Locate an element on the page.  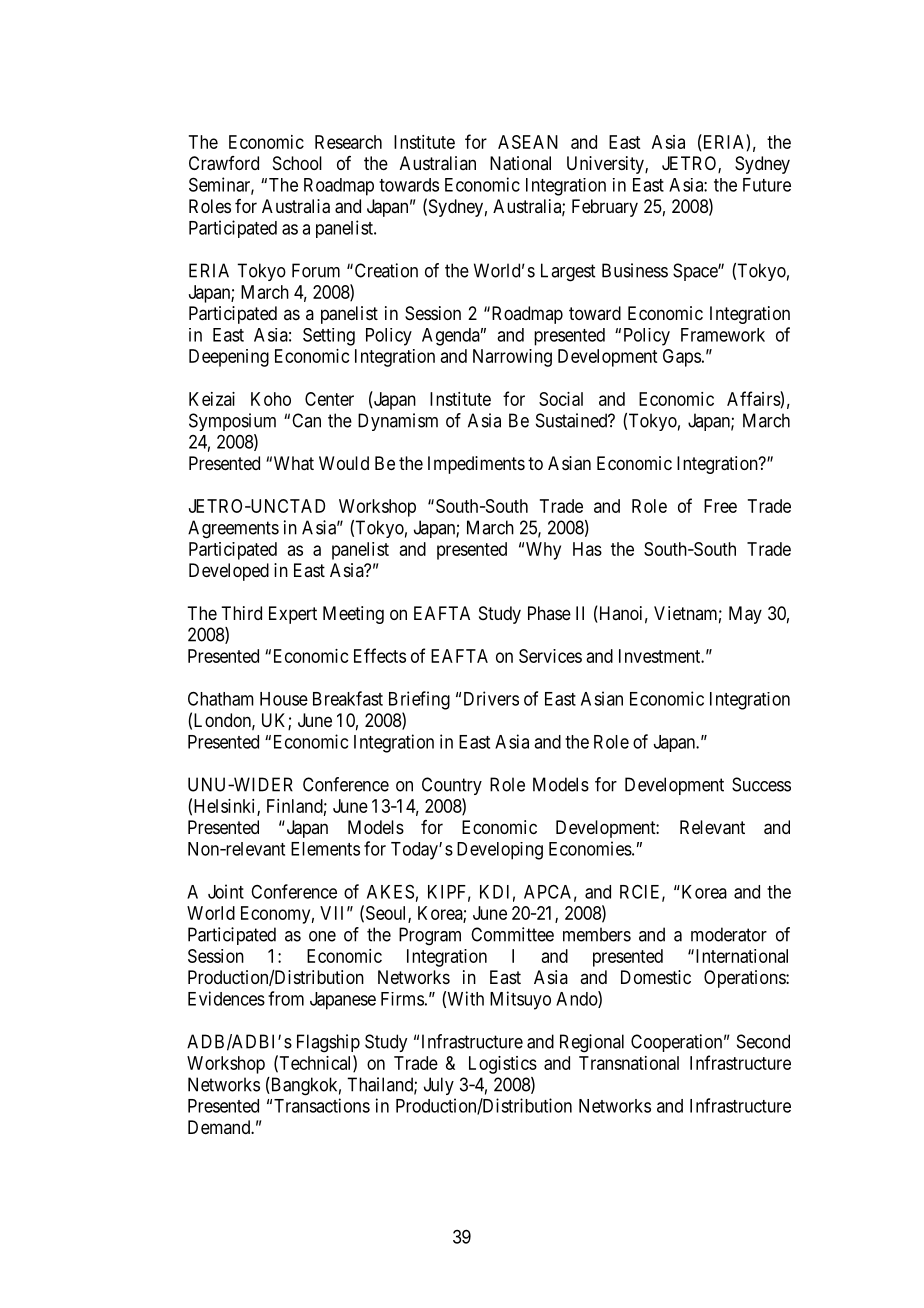
School is located at coordinates (297, 163).
